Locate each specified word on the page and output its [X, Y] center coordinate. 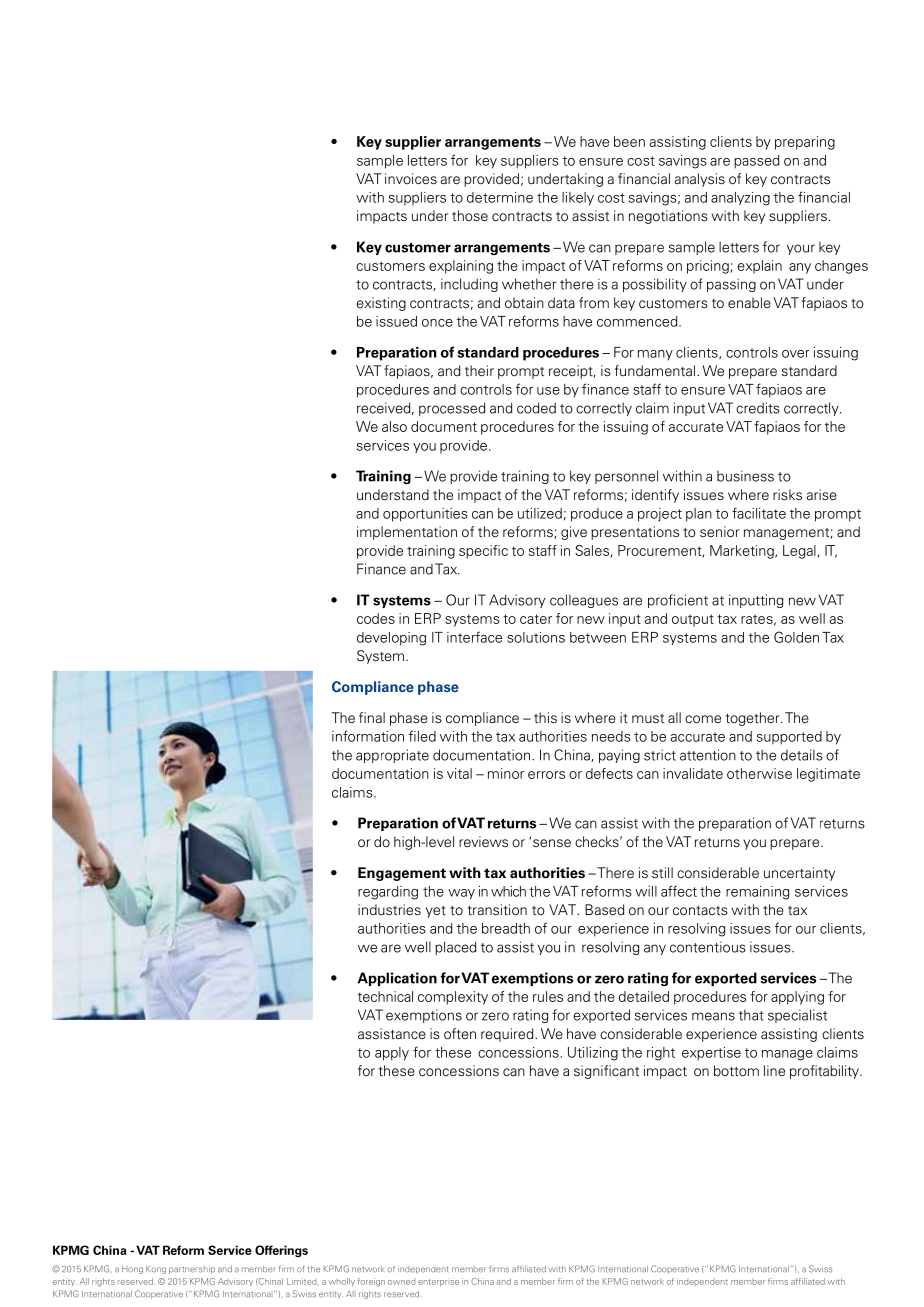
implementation [407, 533]
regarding [388, 893]
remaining [757, 893]
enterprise [438, 1282]
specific [483, 552]
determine [500, 197]
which [508, 891]
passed [756, 162]
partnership [192, 1270]
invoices [411, 178]
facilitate [759, 513]
